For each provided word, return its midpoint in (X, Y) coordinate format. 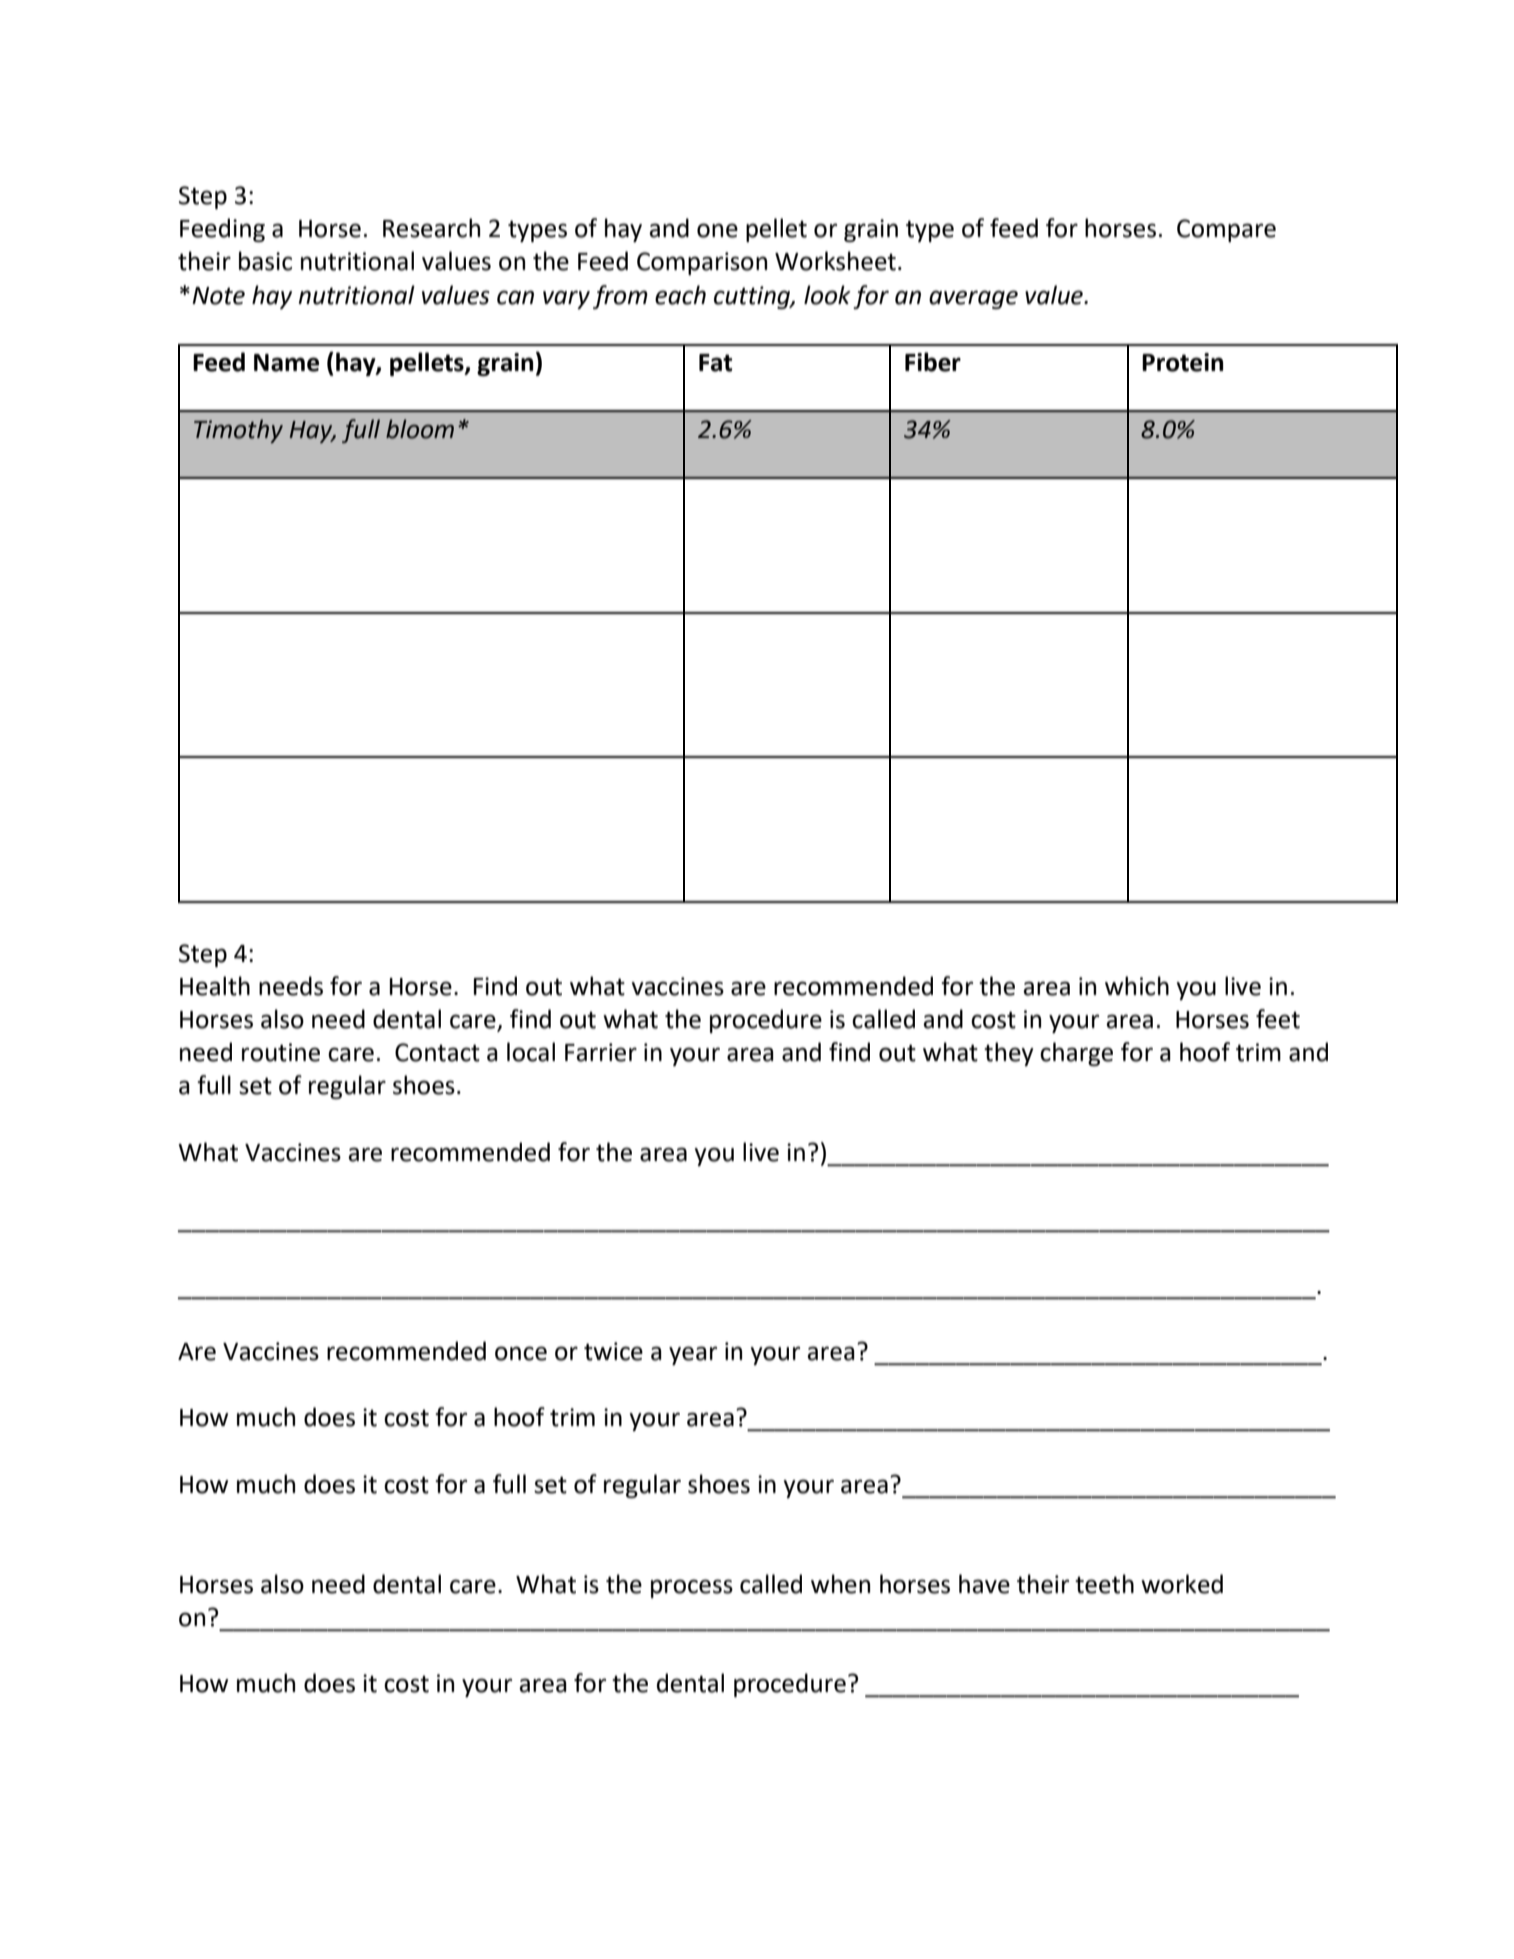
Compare (1226, 230)
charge (1076, 1054)
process (692, 1588)
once (521, 1353)
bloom (420, 429)
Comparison (702, 263)
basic (265, 261)
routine (281, 1052)
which (1137, 986)
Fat (715, 363)
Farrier (601, 1052)
